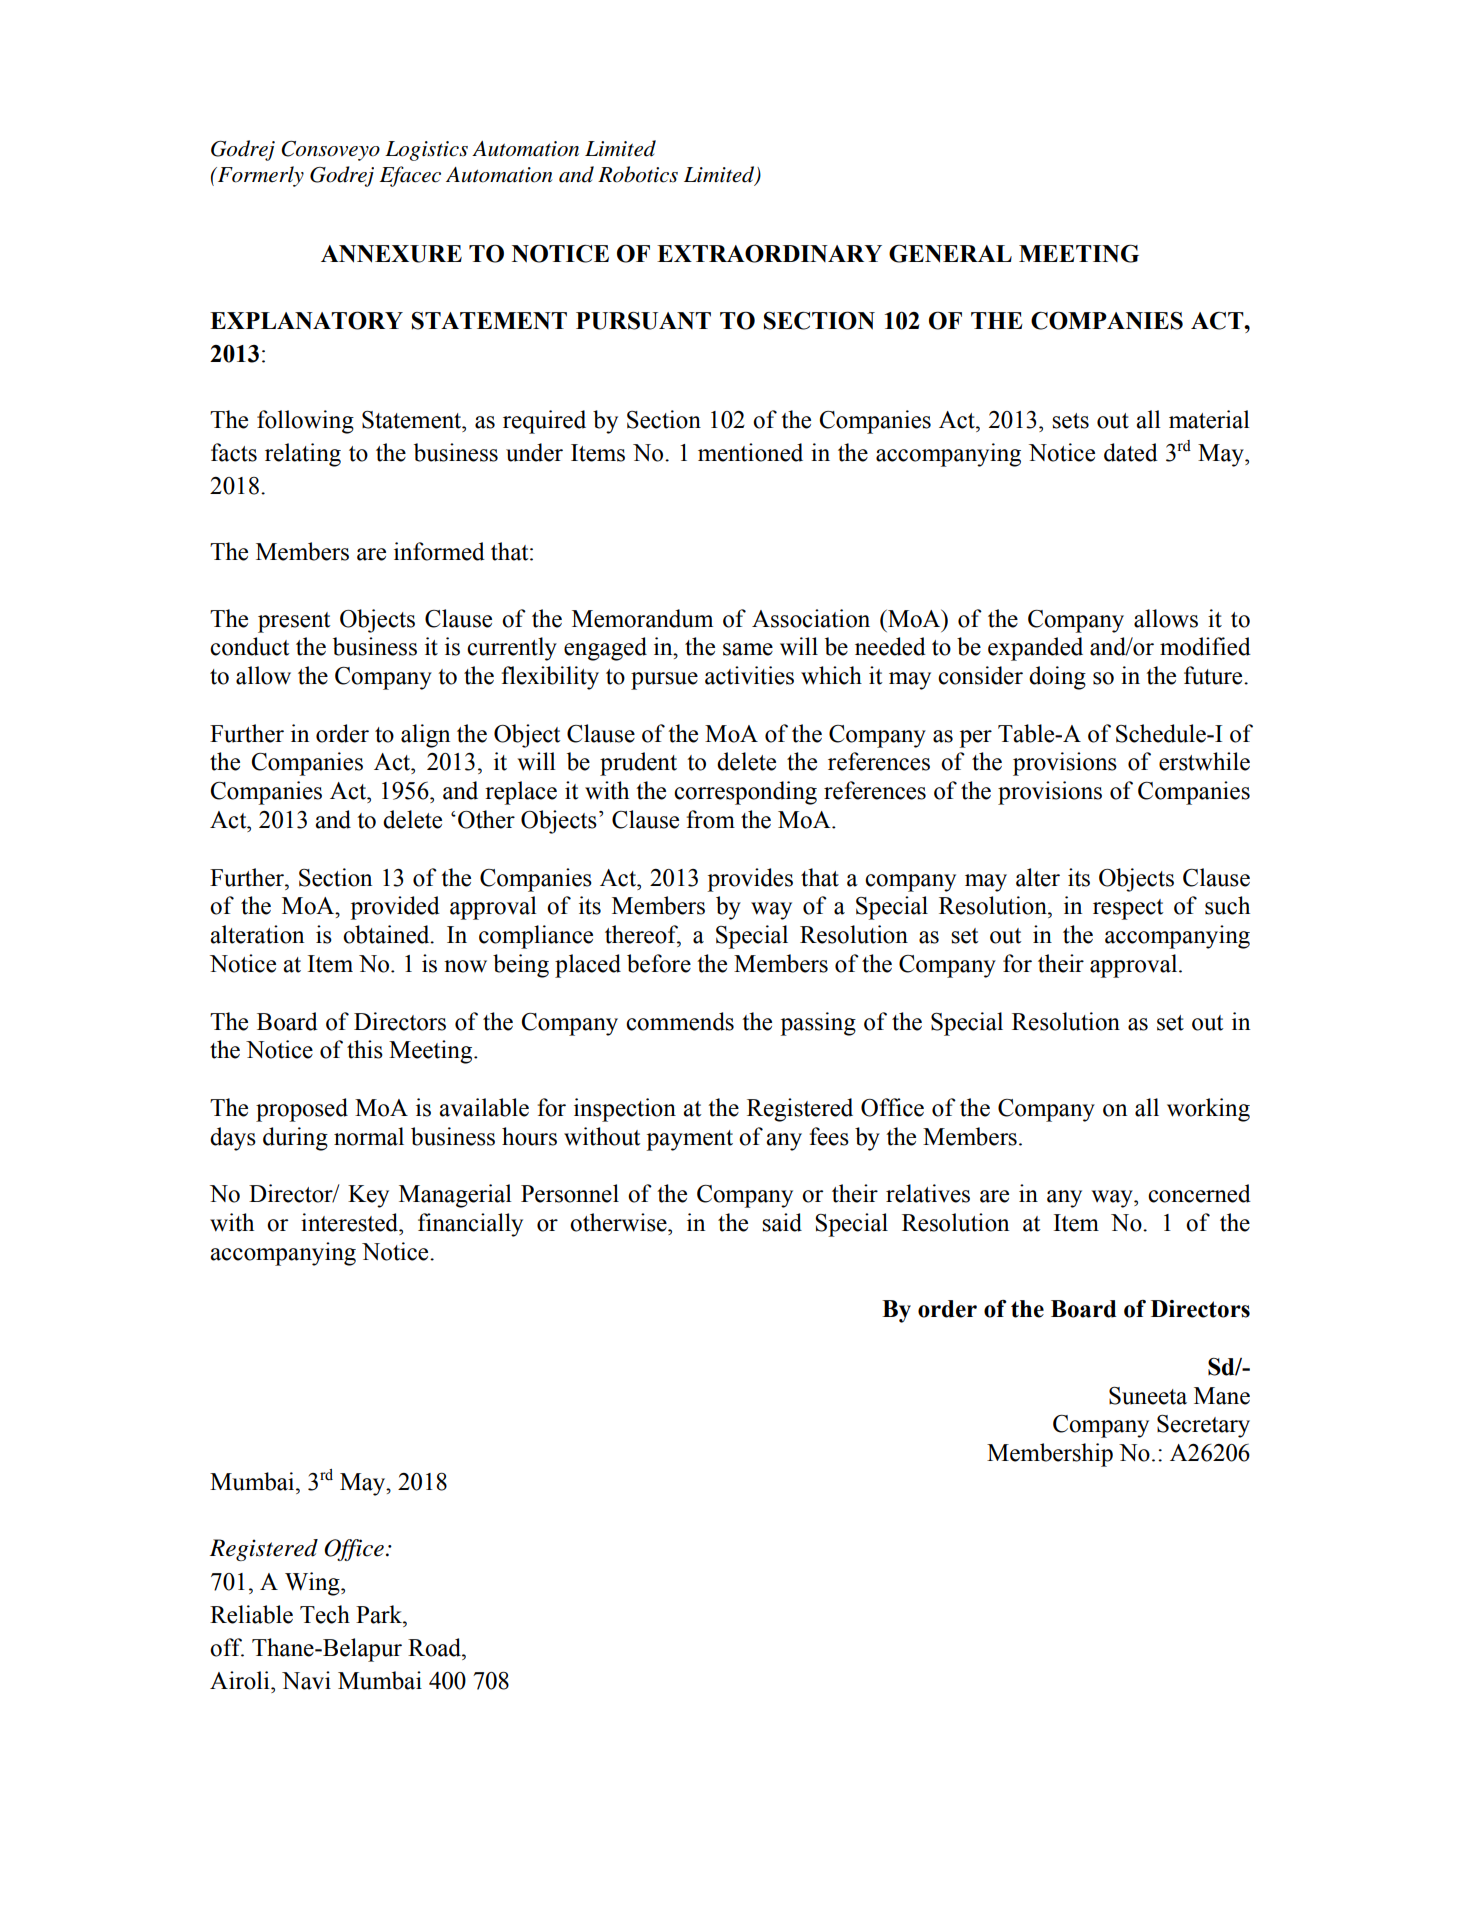 The image size is (1480, 1916). Describe the element at coordinates (1131, 452) in the screenshot. I see `dated` at that location.
